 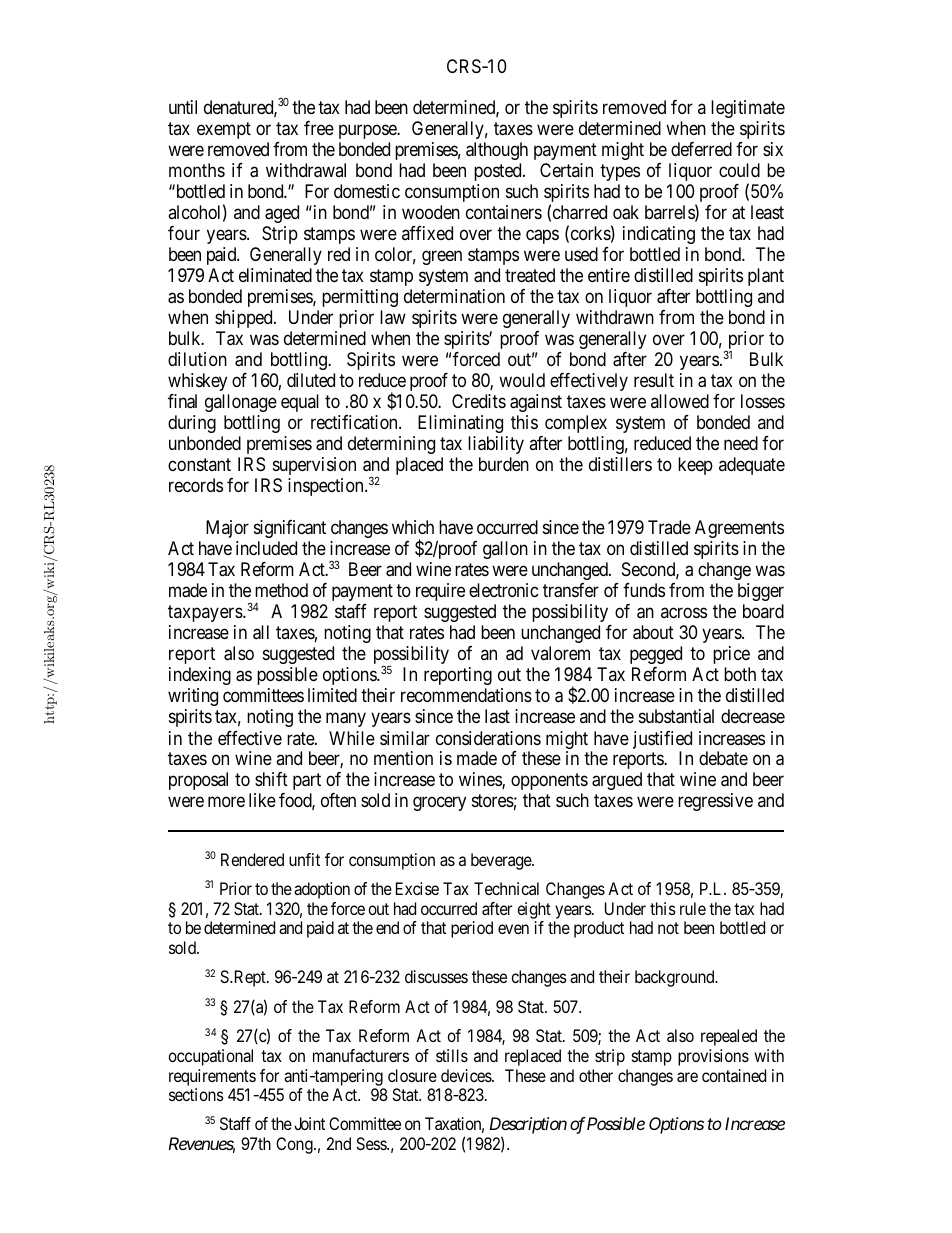 What do you see at coordinates (479, 401) in the screenshot?
I see `Credits` at bounding box center [479, 401].
